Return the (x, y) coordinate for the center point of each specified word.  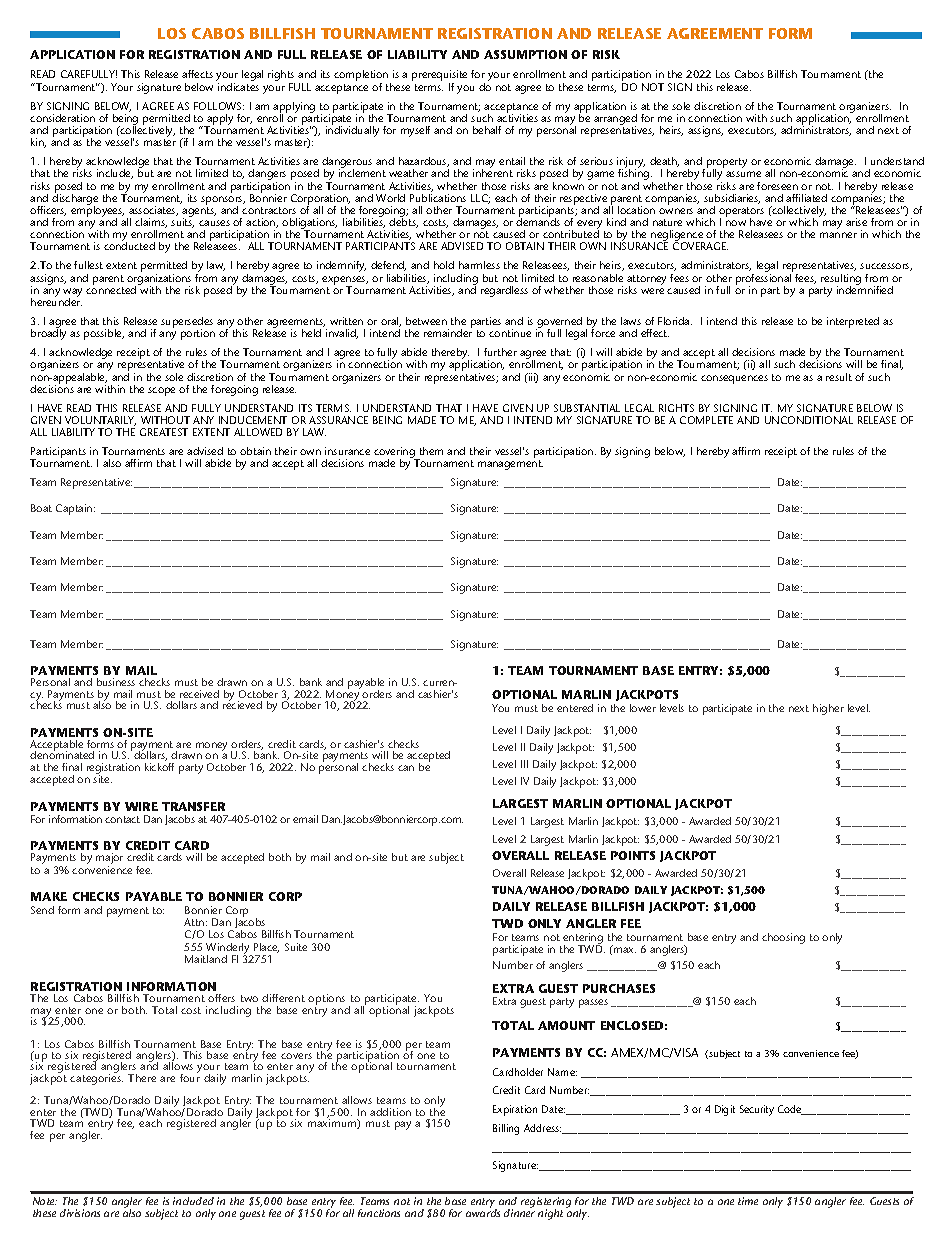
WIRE (141, 806)
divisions (80, 1213)
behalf (487, 130)
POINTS (633, 855)
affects (197, 74)
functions (379, 1213)
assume (743, 174)
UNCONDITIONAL (809, 420)
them (431, 451)
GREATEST (164, 432)
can (406, 768)
